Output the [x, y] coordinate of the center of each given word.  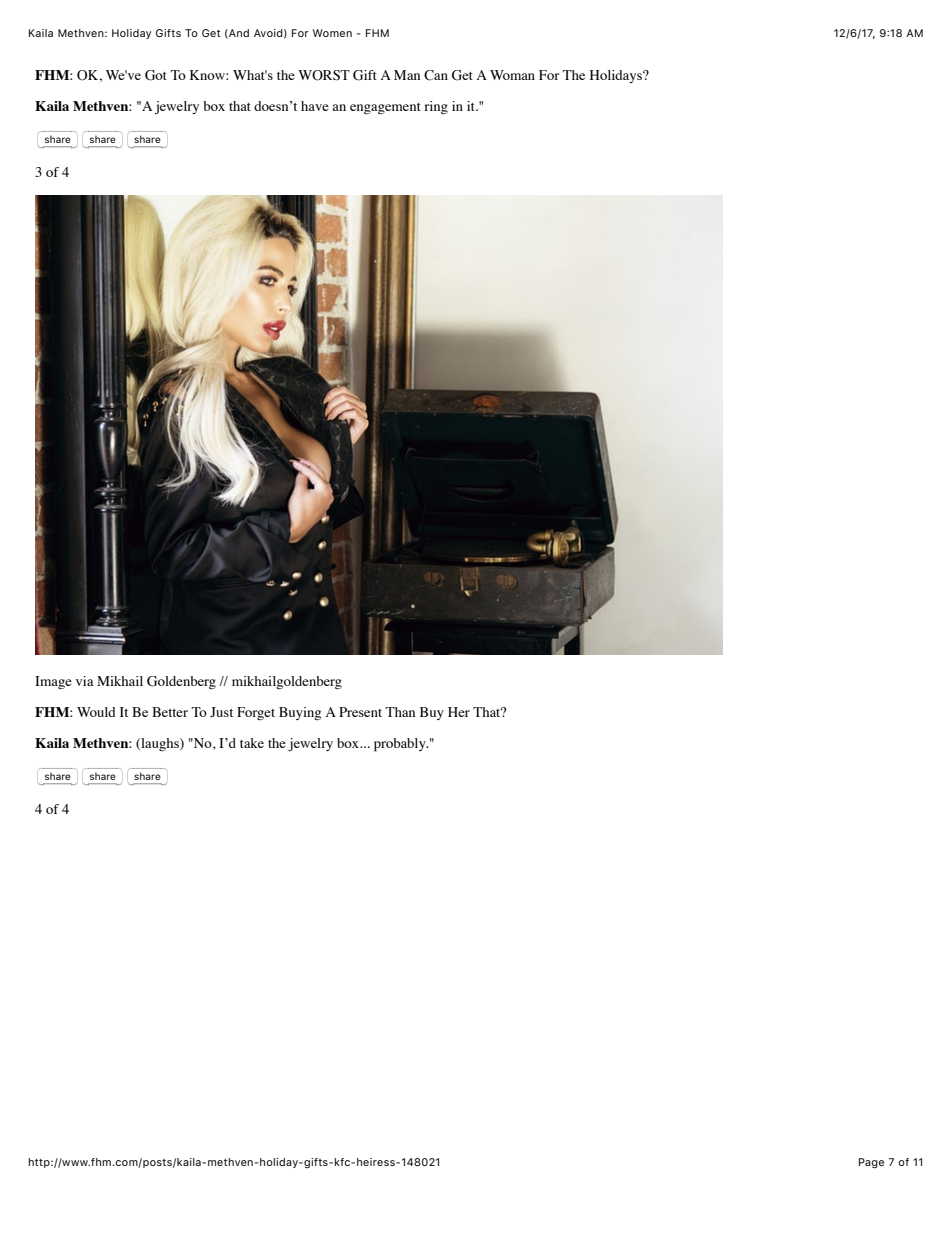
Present [360, 712]
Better [170, 712]
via [85, 681]
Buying [300, 713]
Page [871, 1163]
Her [459, 712]
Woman [512, 75]
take [252, 743]
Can [436, 75]
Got [156, 75]
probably [401, 745]
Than [400, 712]
